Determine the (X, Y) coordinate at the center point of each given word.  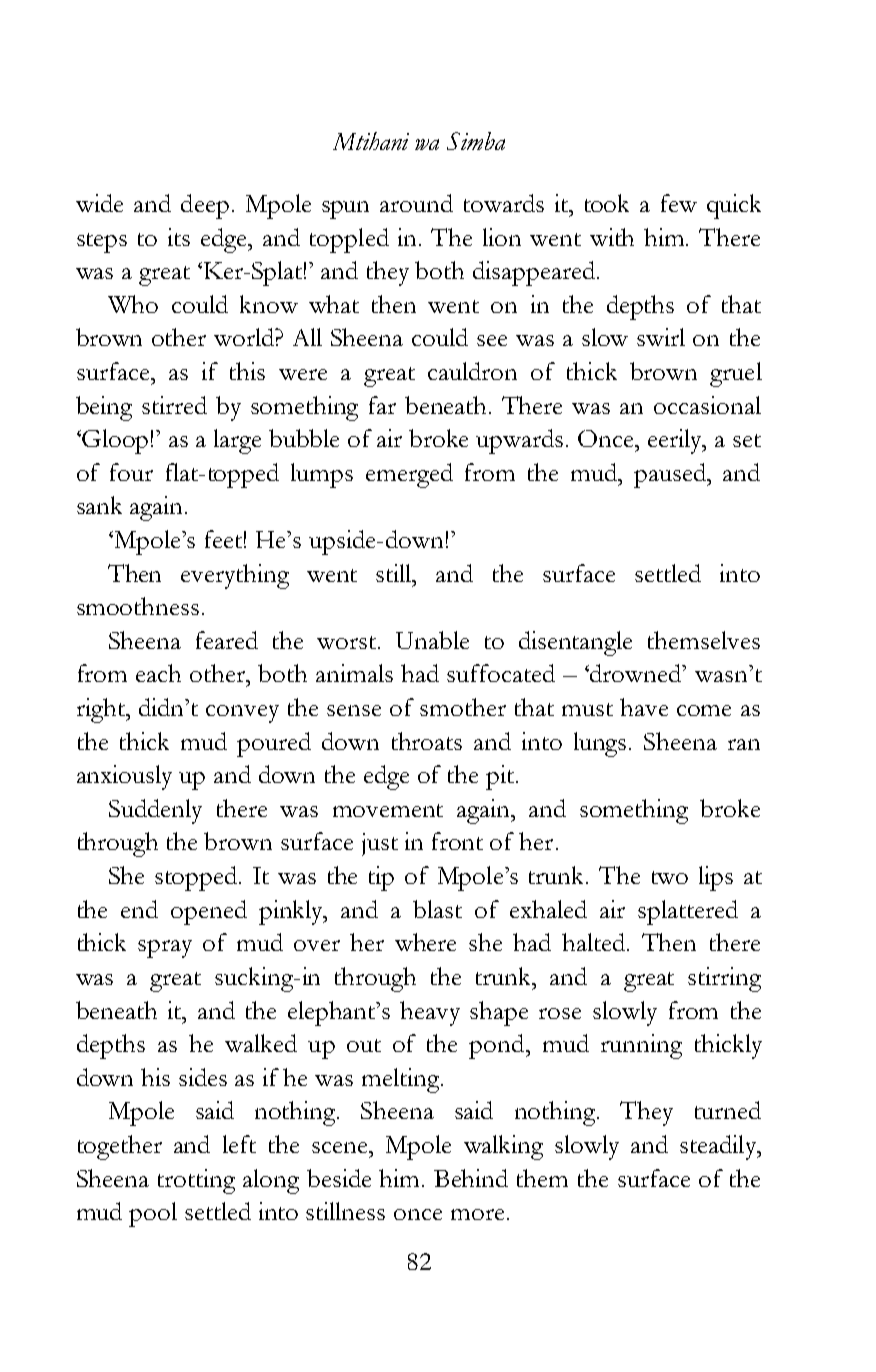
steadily (719, 1147)
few (679, 203)
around (416, 203)
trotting (196, 1181)
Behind (471, 1178)
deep (205, 206)
